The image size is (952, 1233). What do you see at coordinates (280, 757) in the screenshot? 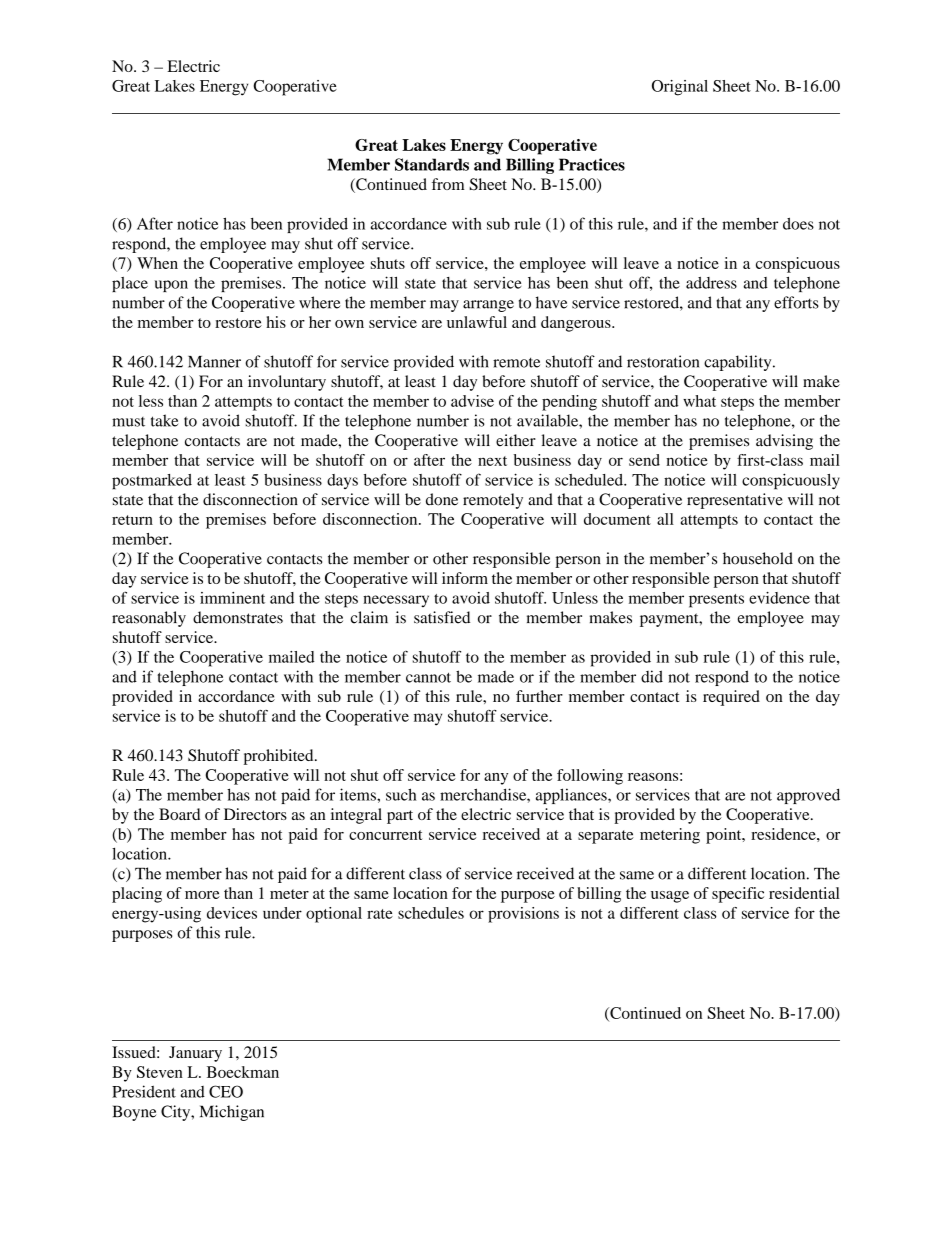
I see `prohibited` at bounding box center [280, 757].
